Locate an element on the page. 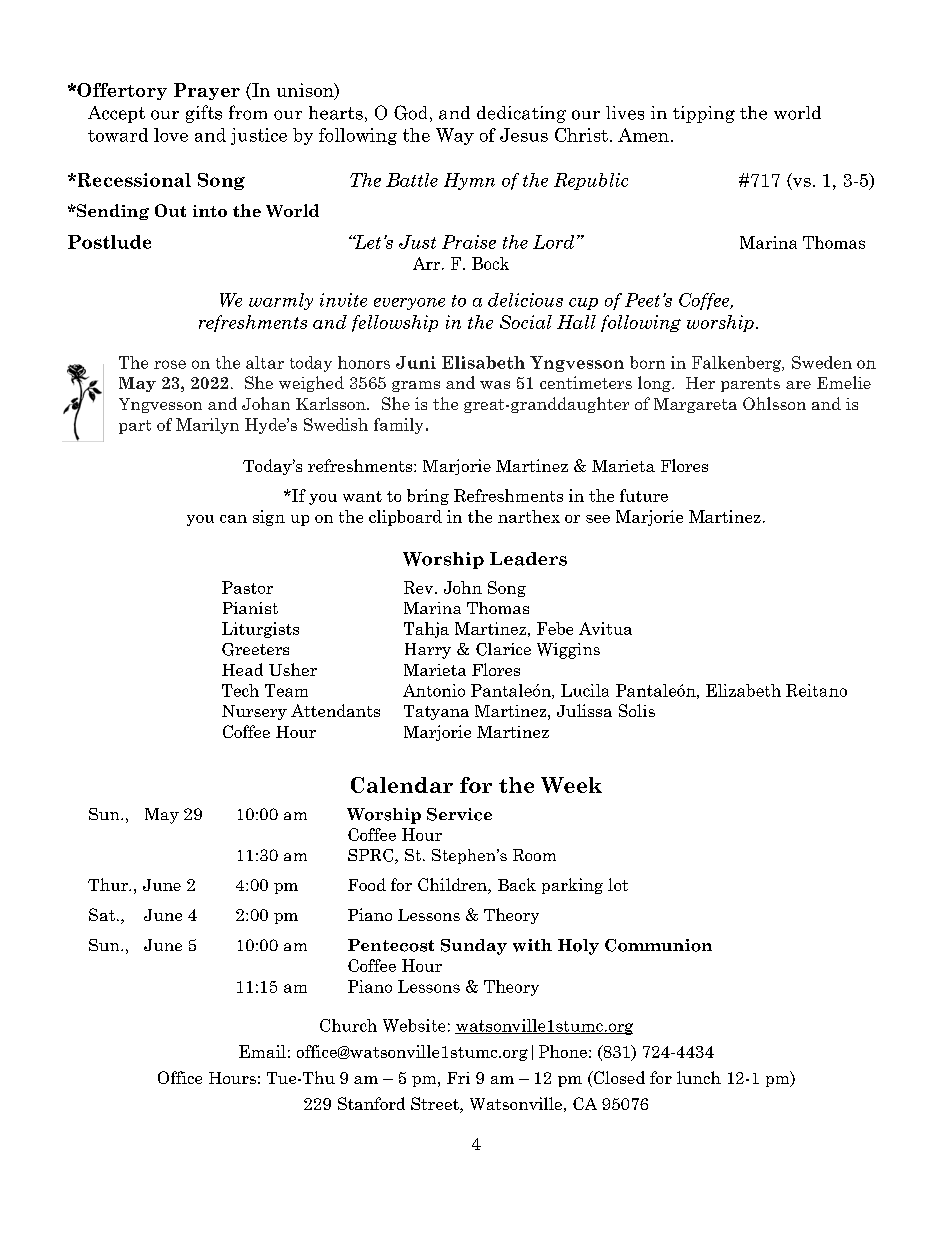 The width and height of the document is (952, 1233). Way is located at coordinates (455, 136).
